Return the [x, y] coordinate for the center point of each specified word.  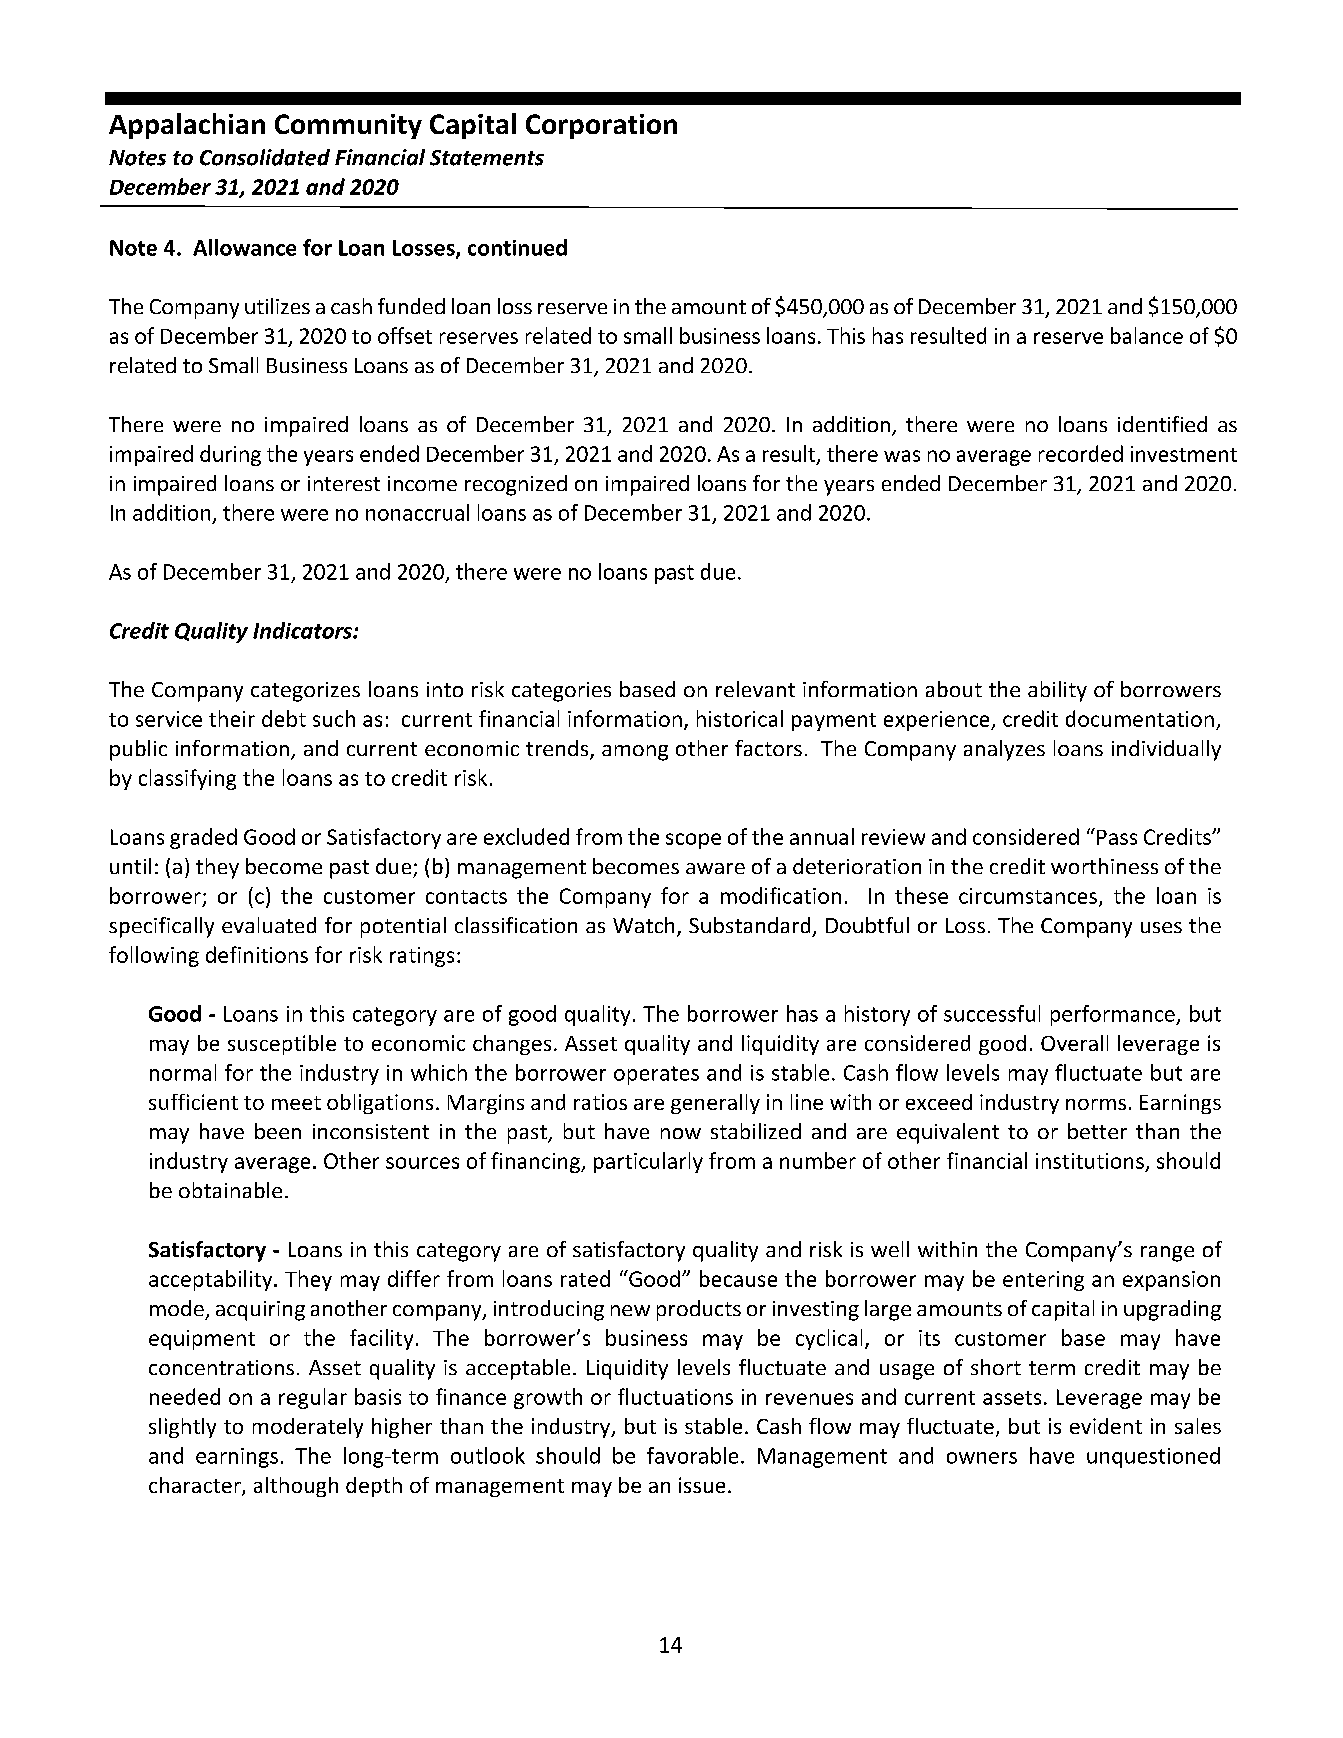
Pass [1117, 837]
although [296, 1487]
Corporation [601, 126]
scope [693, 841]
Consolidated [265, 157]
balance [1147, 335]
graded [203, 838]
